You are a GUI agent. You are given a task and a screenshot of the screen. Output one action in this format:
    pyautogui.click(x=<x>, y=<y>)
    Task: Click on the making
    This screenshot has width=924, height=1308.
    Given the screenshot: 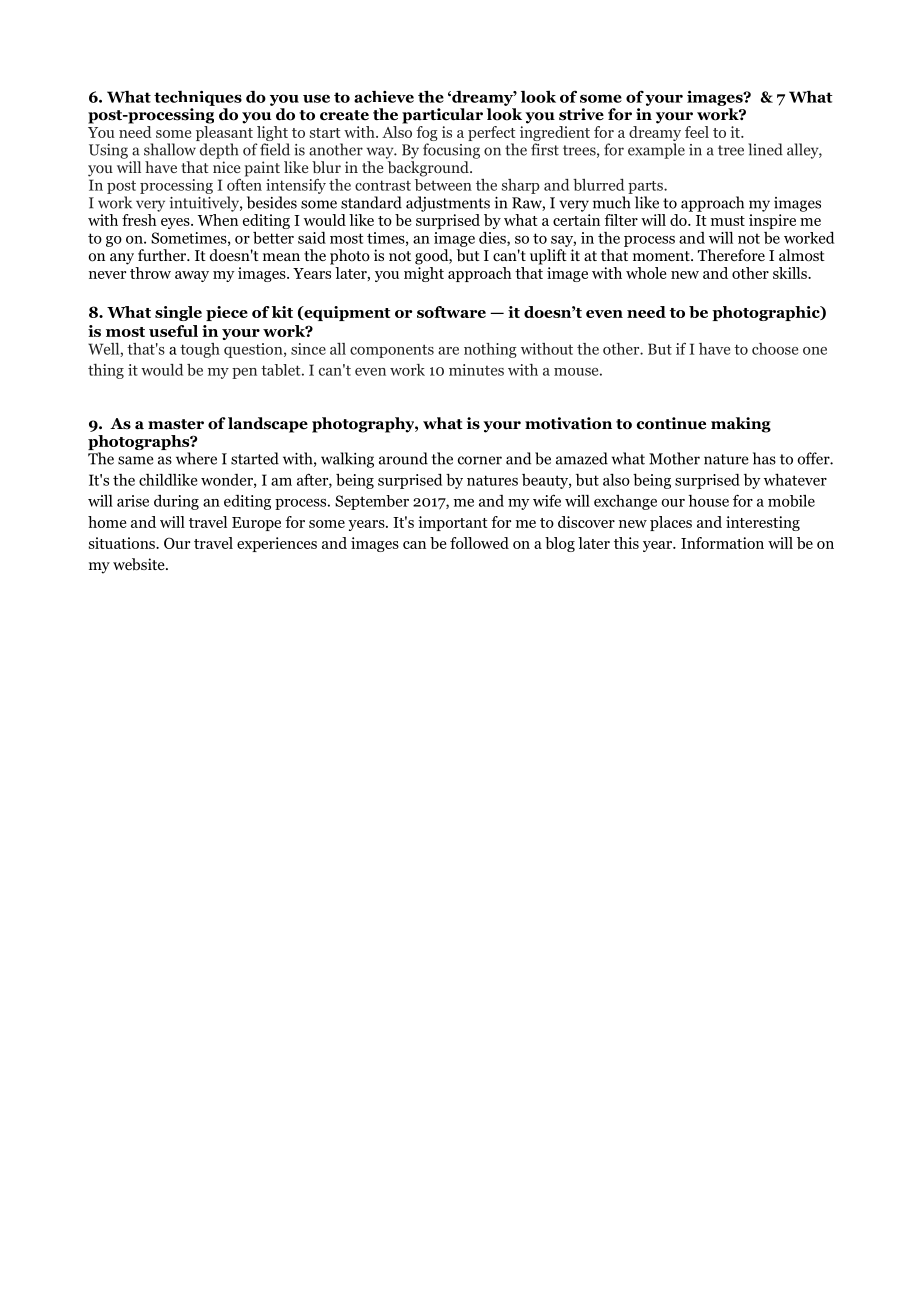 What is the action you would take?
    pyautogui.click(x=741, y=425)
